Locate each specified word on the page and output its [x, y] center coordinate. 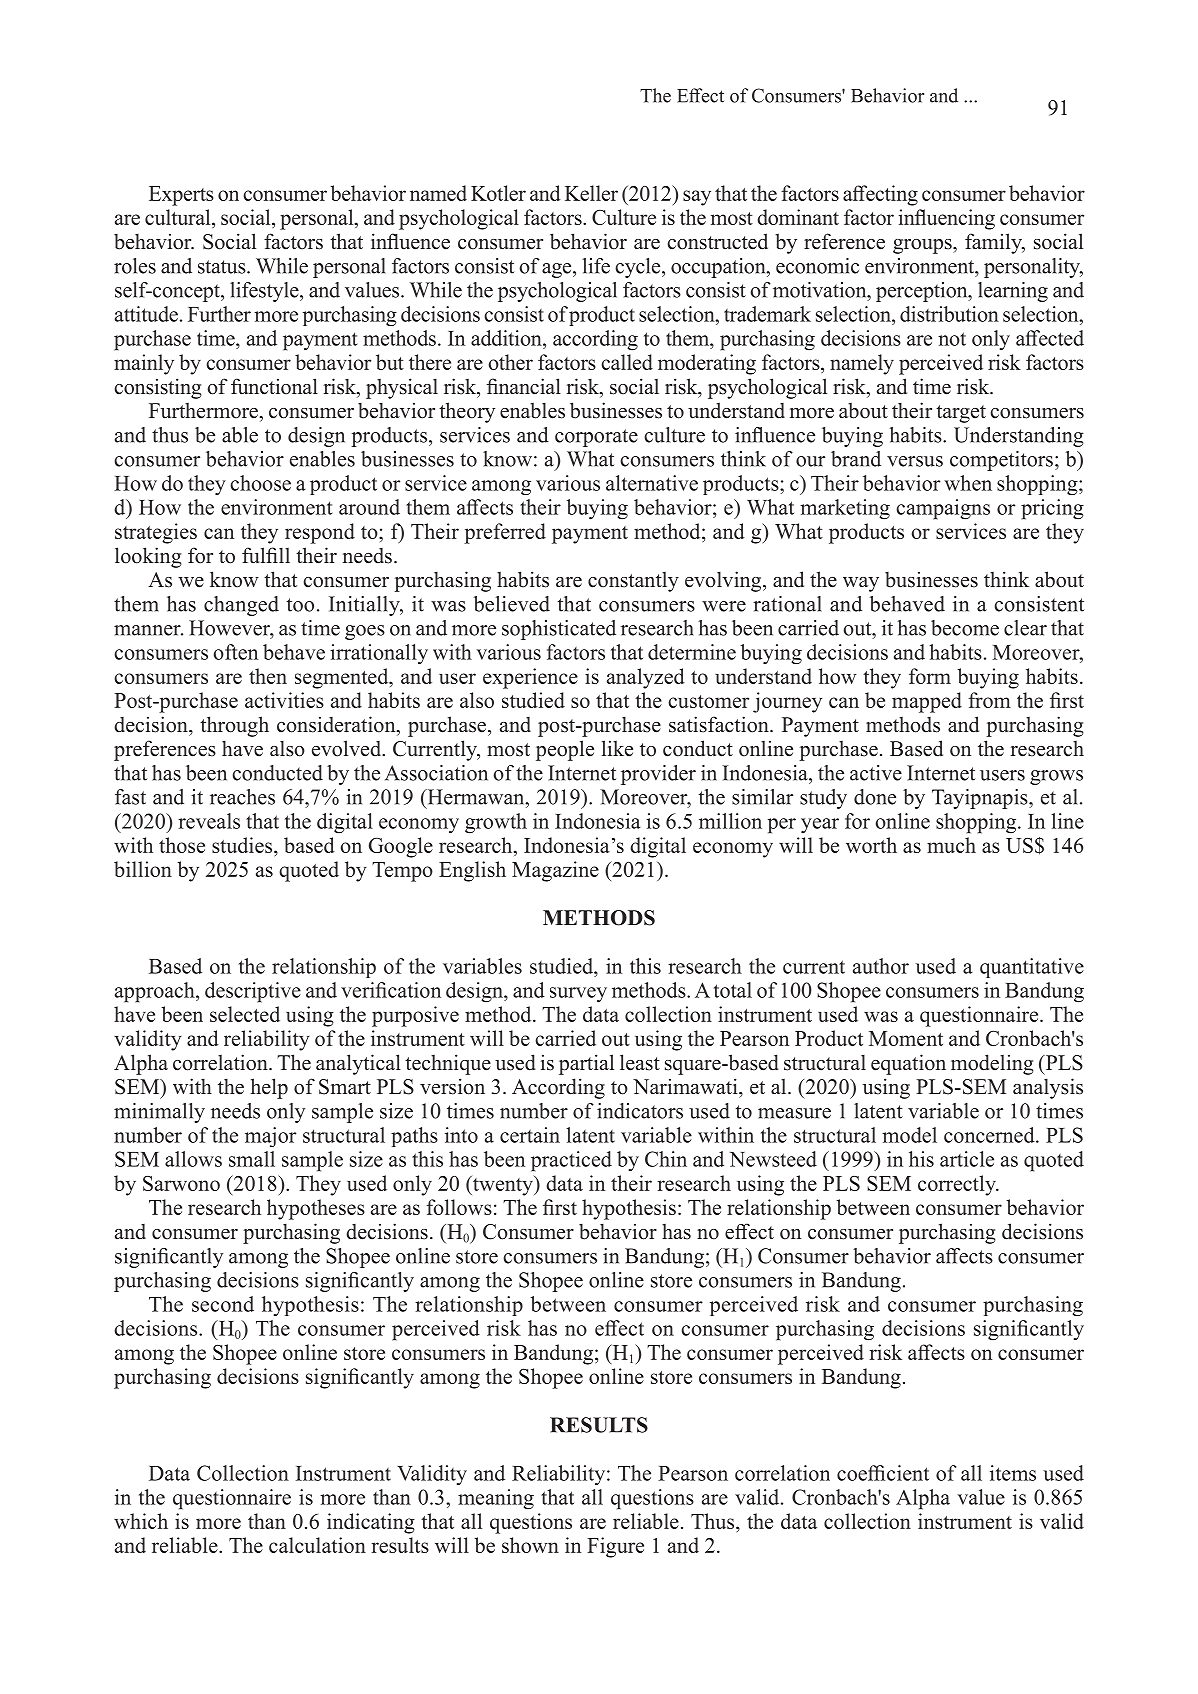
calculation [317, 1545]
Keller [591, 193]
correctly [958, 1185]
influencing [947, 219]
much [951, 845]
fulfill [266, 555]
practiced [571, 1161]
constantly [633, 581]
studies [243, 845]
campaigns [943, 509]
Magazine [555, 871]
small [252, 1159]
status [223, 267]
